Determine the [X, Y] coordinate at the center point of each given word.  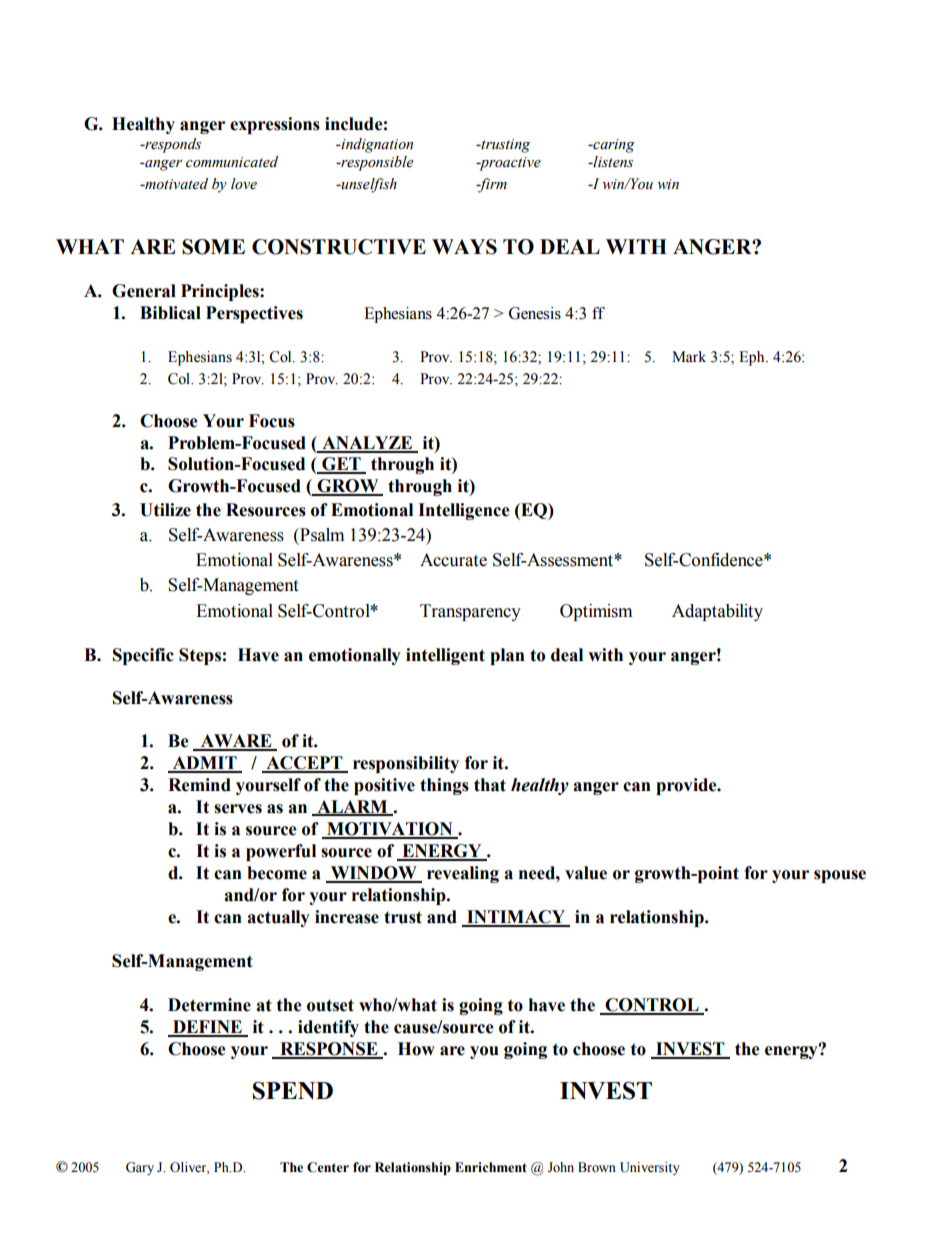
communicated [232, 162]
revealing [463, 874]
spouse [840, 876]
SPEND [293, 1091]
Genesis [535, 313]
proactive [509, 164]
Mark [689, 356]
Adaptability [717, 612]
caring [613, 146]
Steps [200, 656]
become [277, 873]
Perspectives [254, 314]
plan [507, 656]
